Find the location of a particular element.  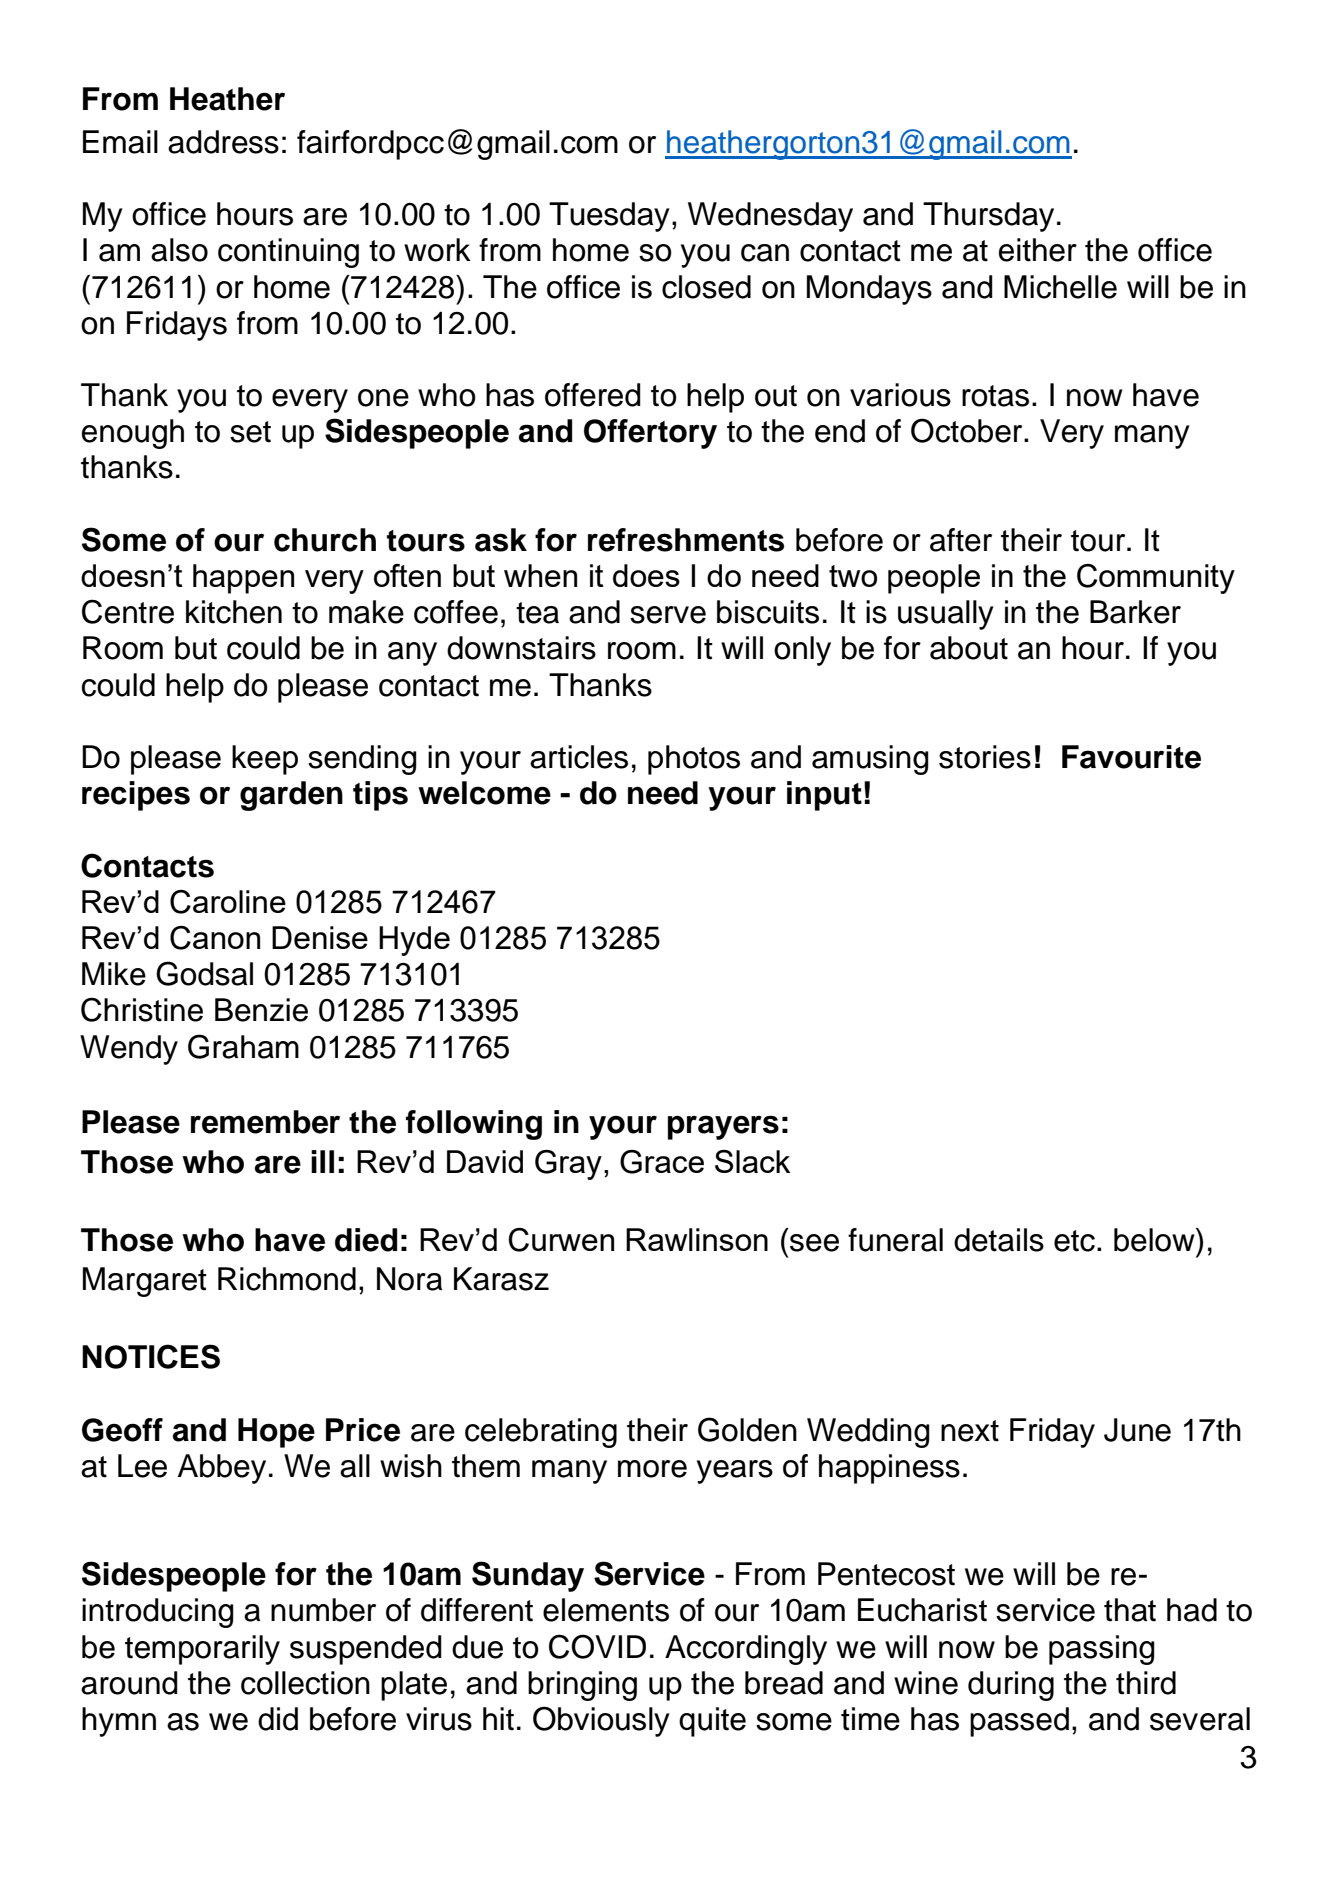

Tuesday is located at coordinates (609, 217).
